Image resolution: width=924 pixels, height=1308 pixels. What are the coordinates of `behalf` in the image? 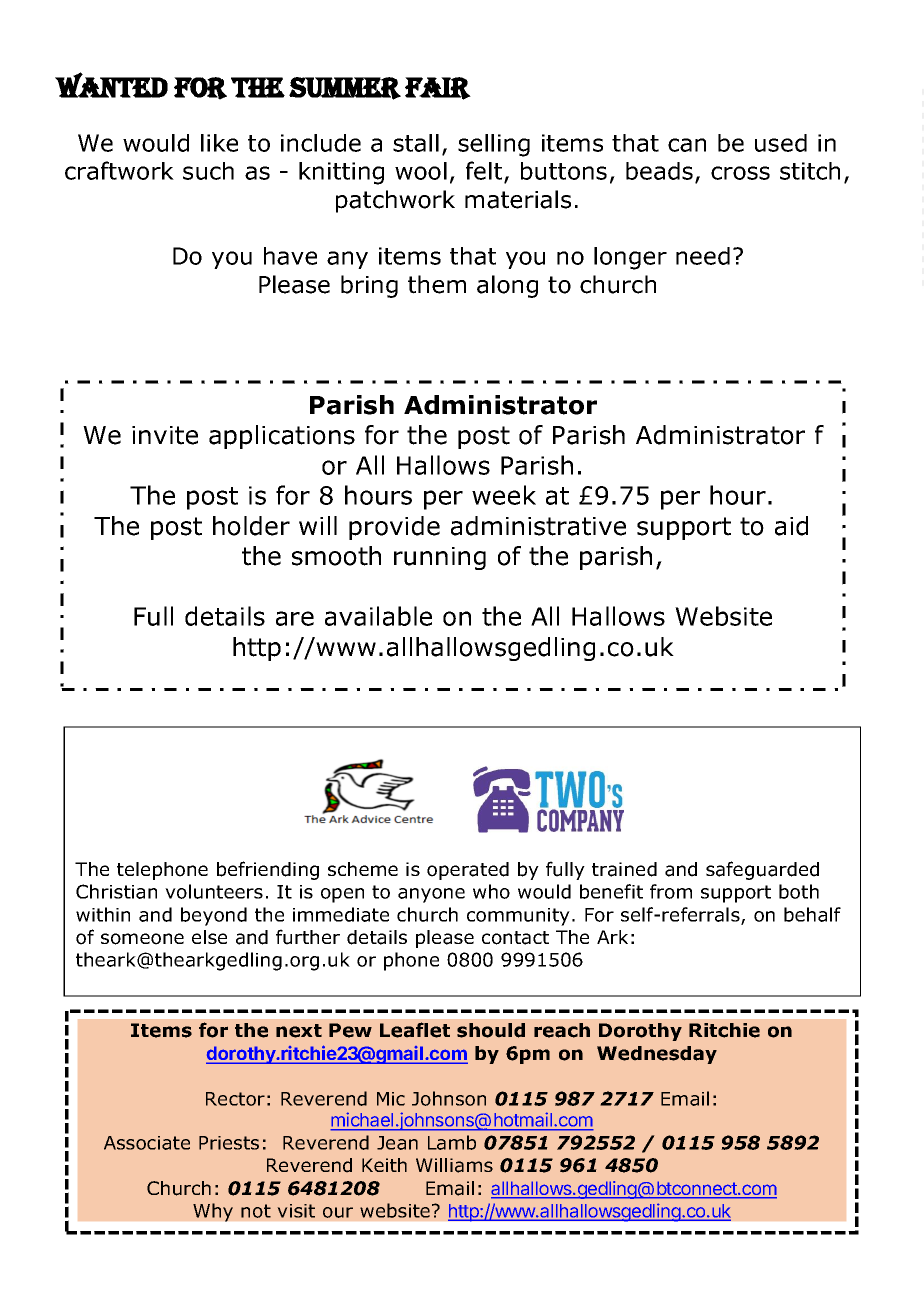 It's located at (812, 914).
